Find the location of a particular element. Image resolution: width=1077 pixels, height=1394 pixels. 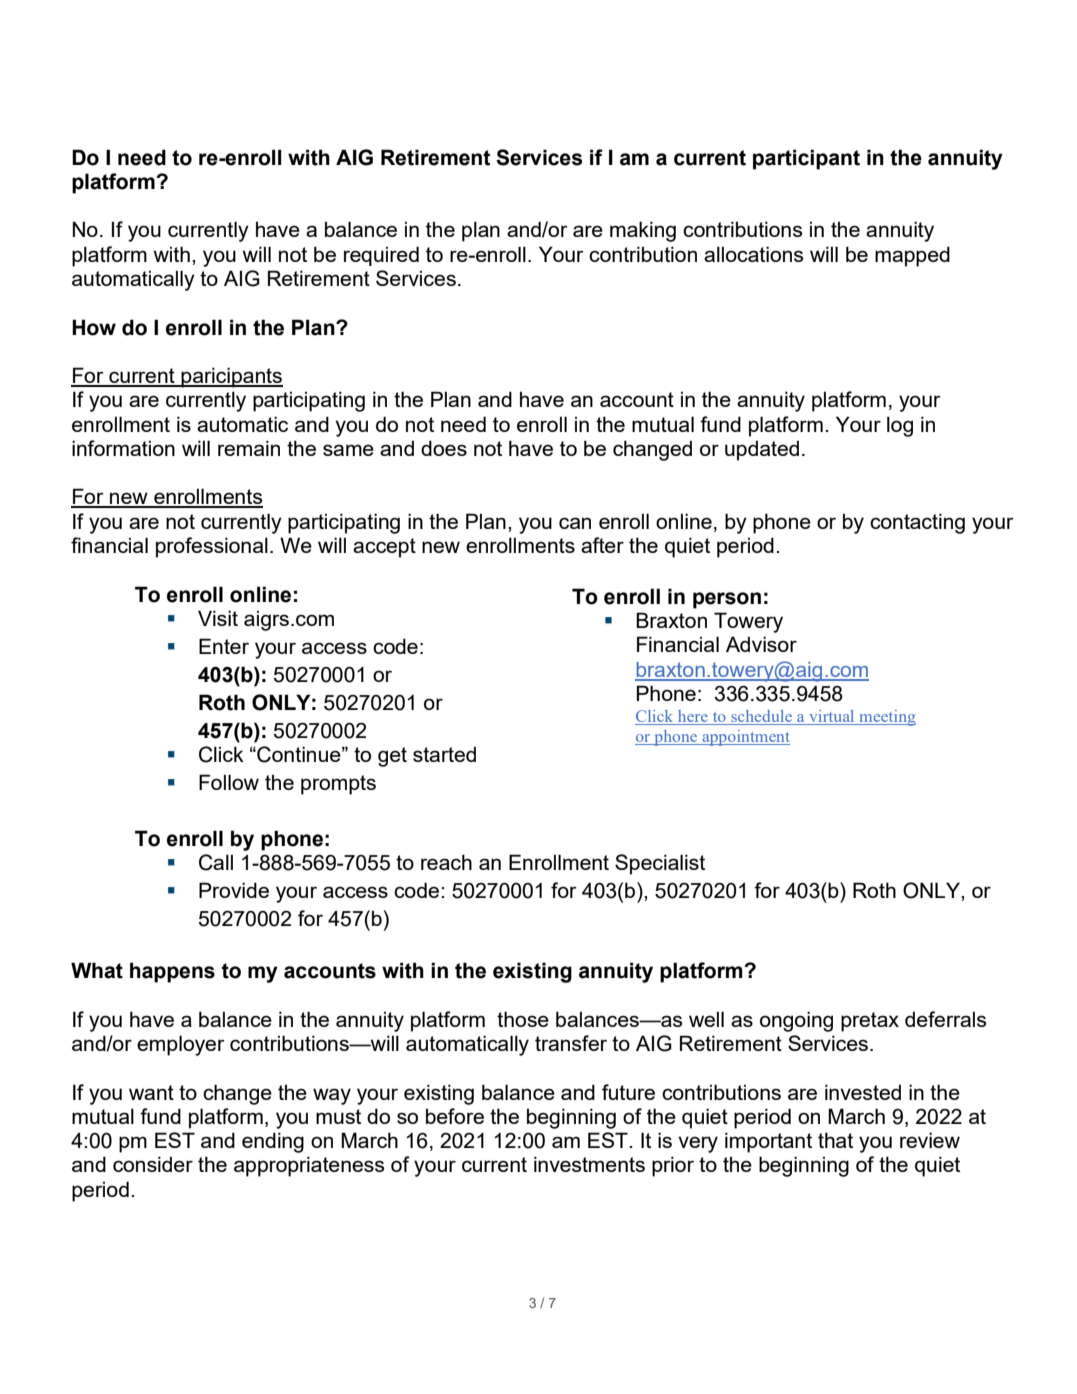

Advisor is located at coordinates (761, 644).
